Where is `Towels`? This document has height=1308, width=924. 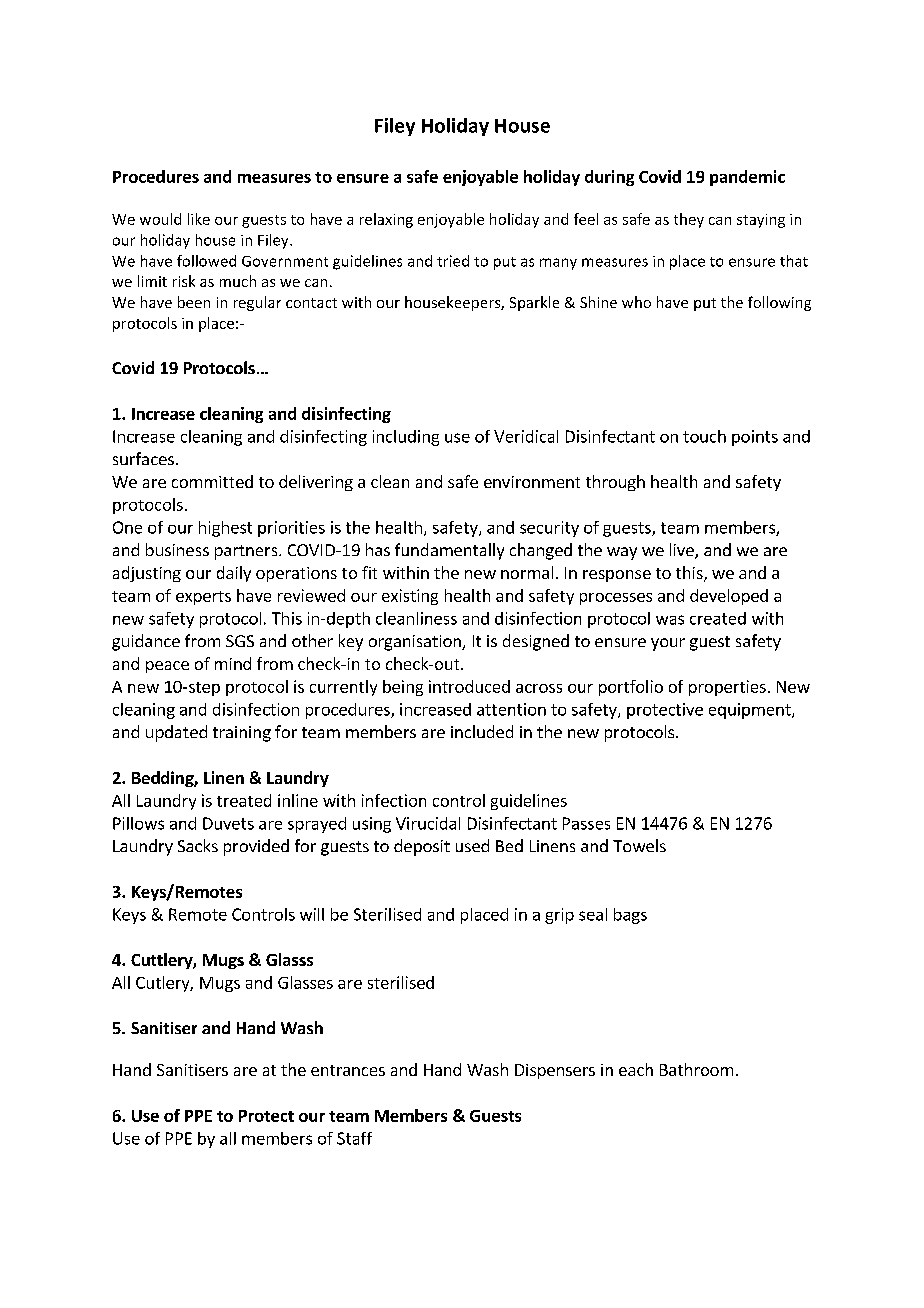 Towels is located at coordinates (639, 845).
